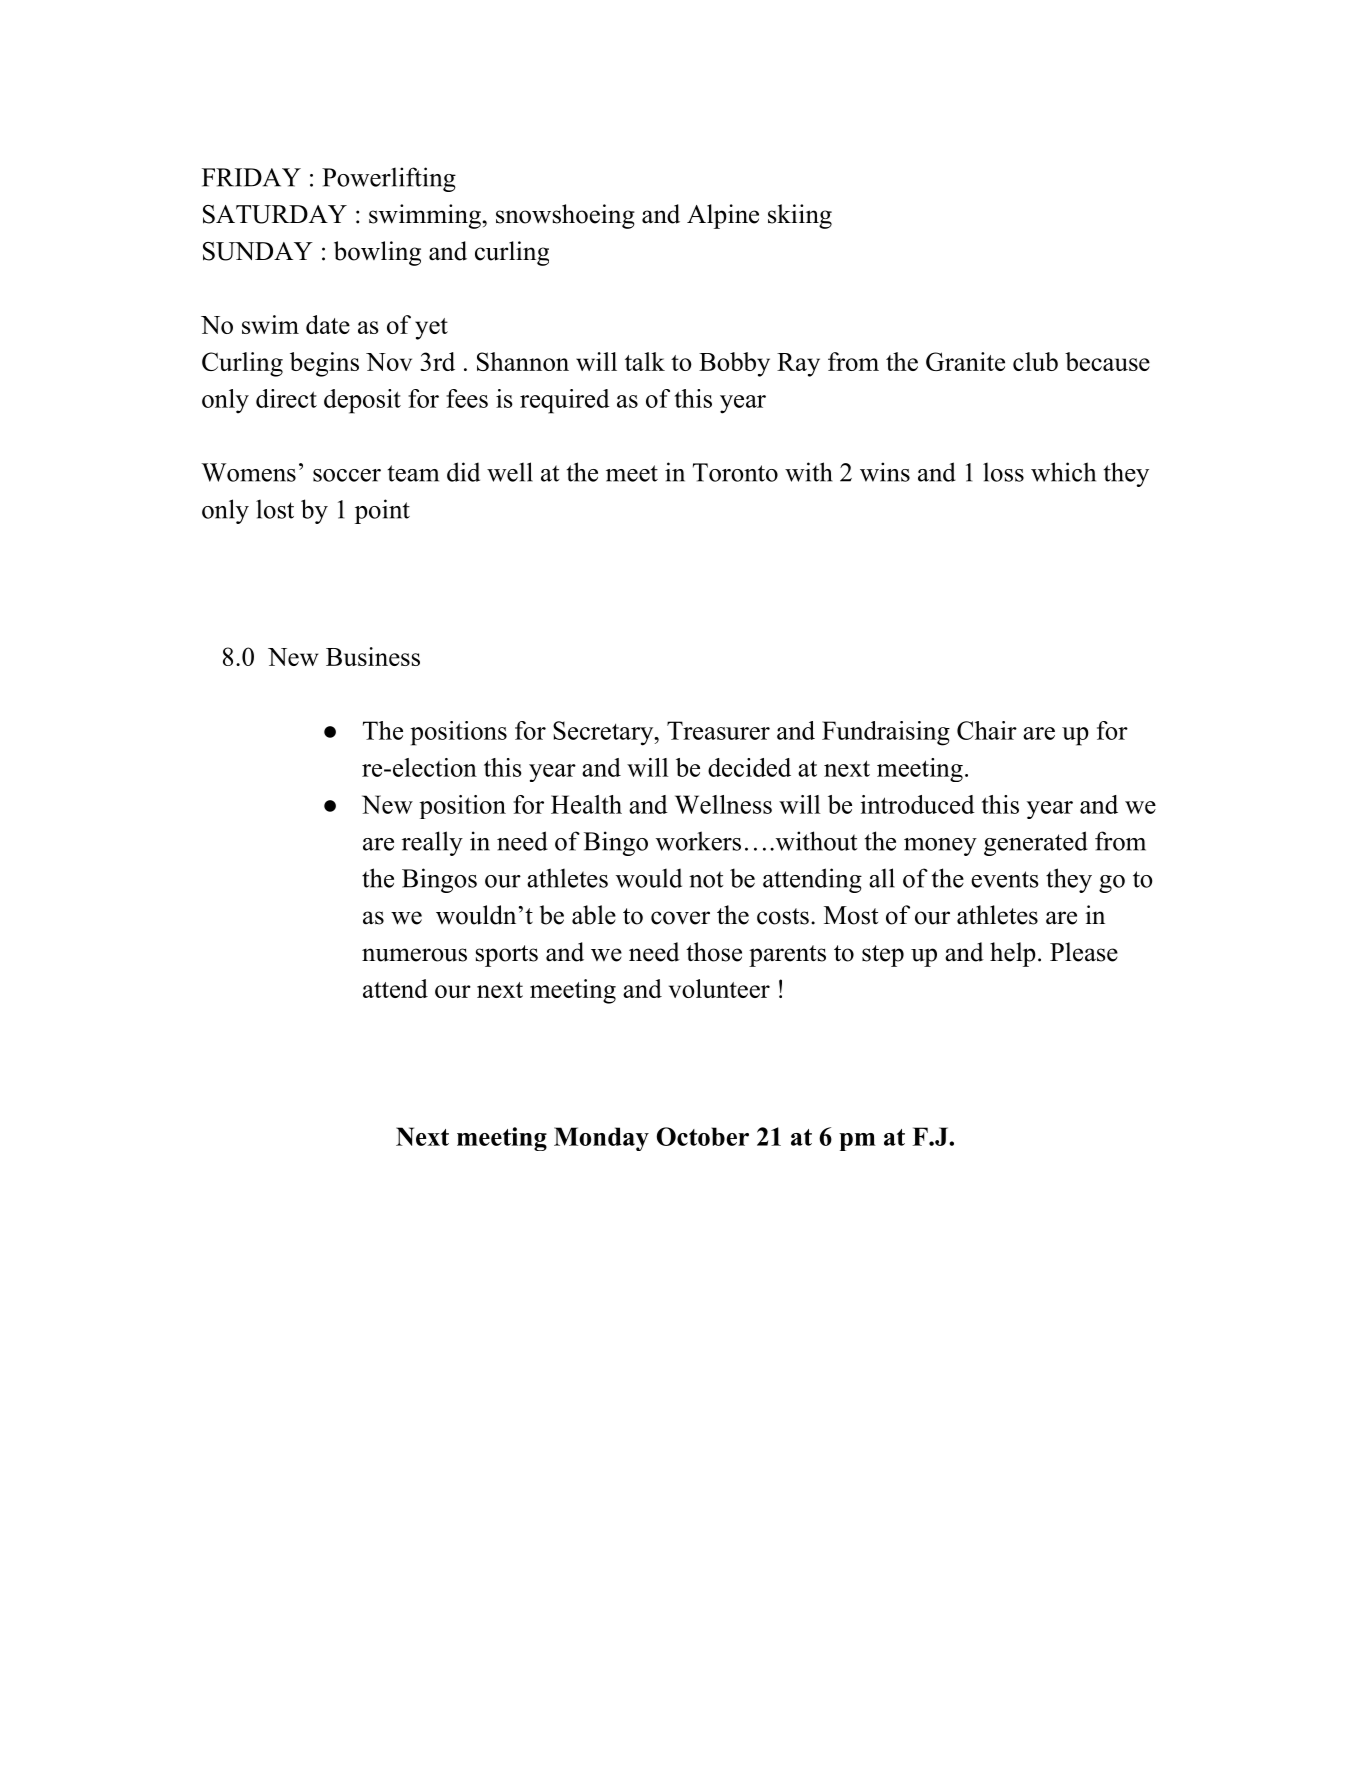 Image resolution: width=1368 pixels, height=1771 pixels. I want to click on Powerlifting, so click(389, 179).
